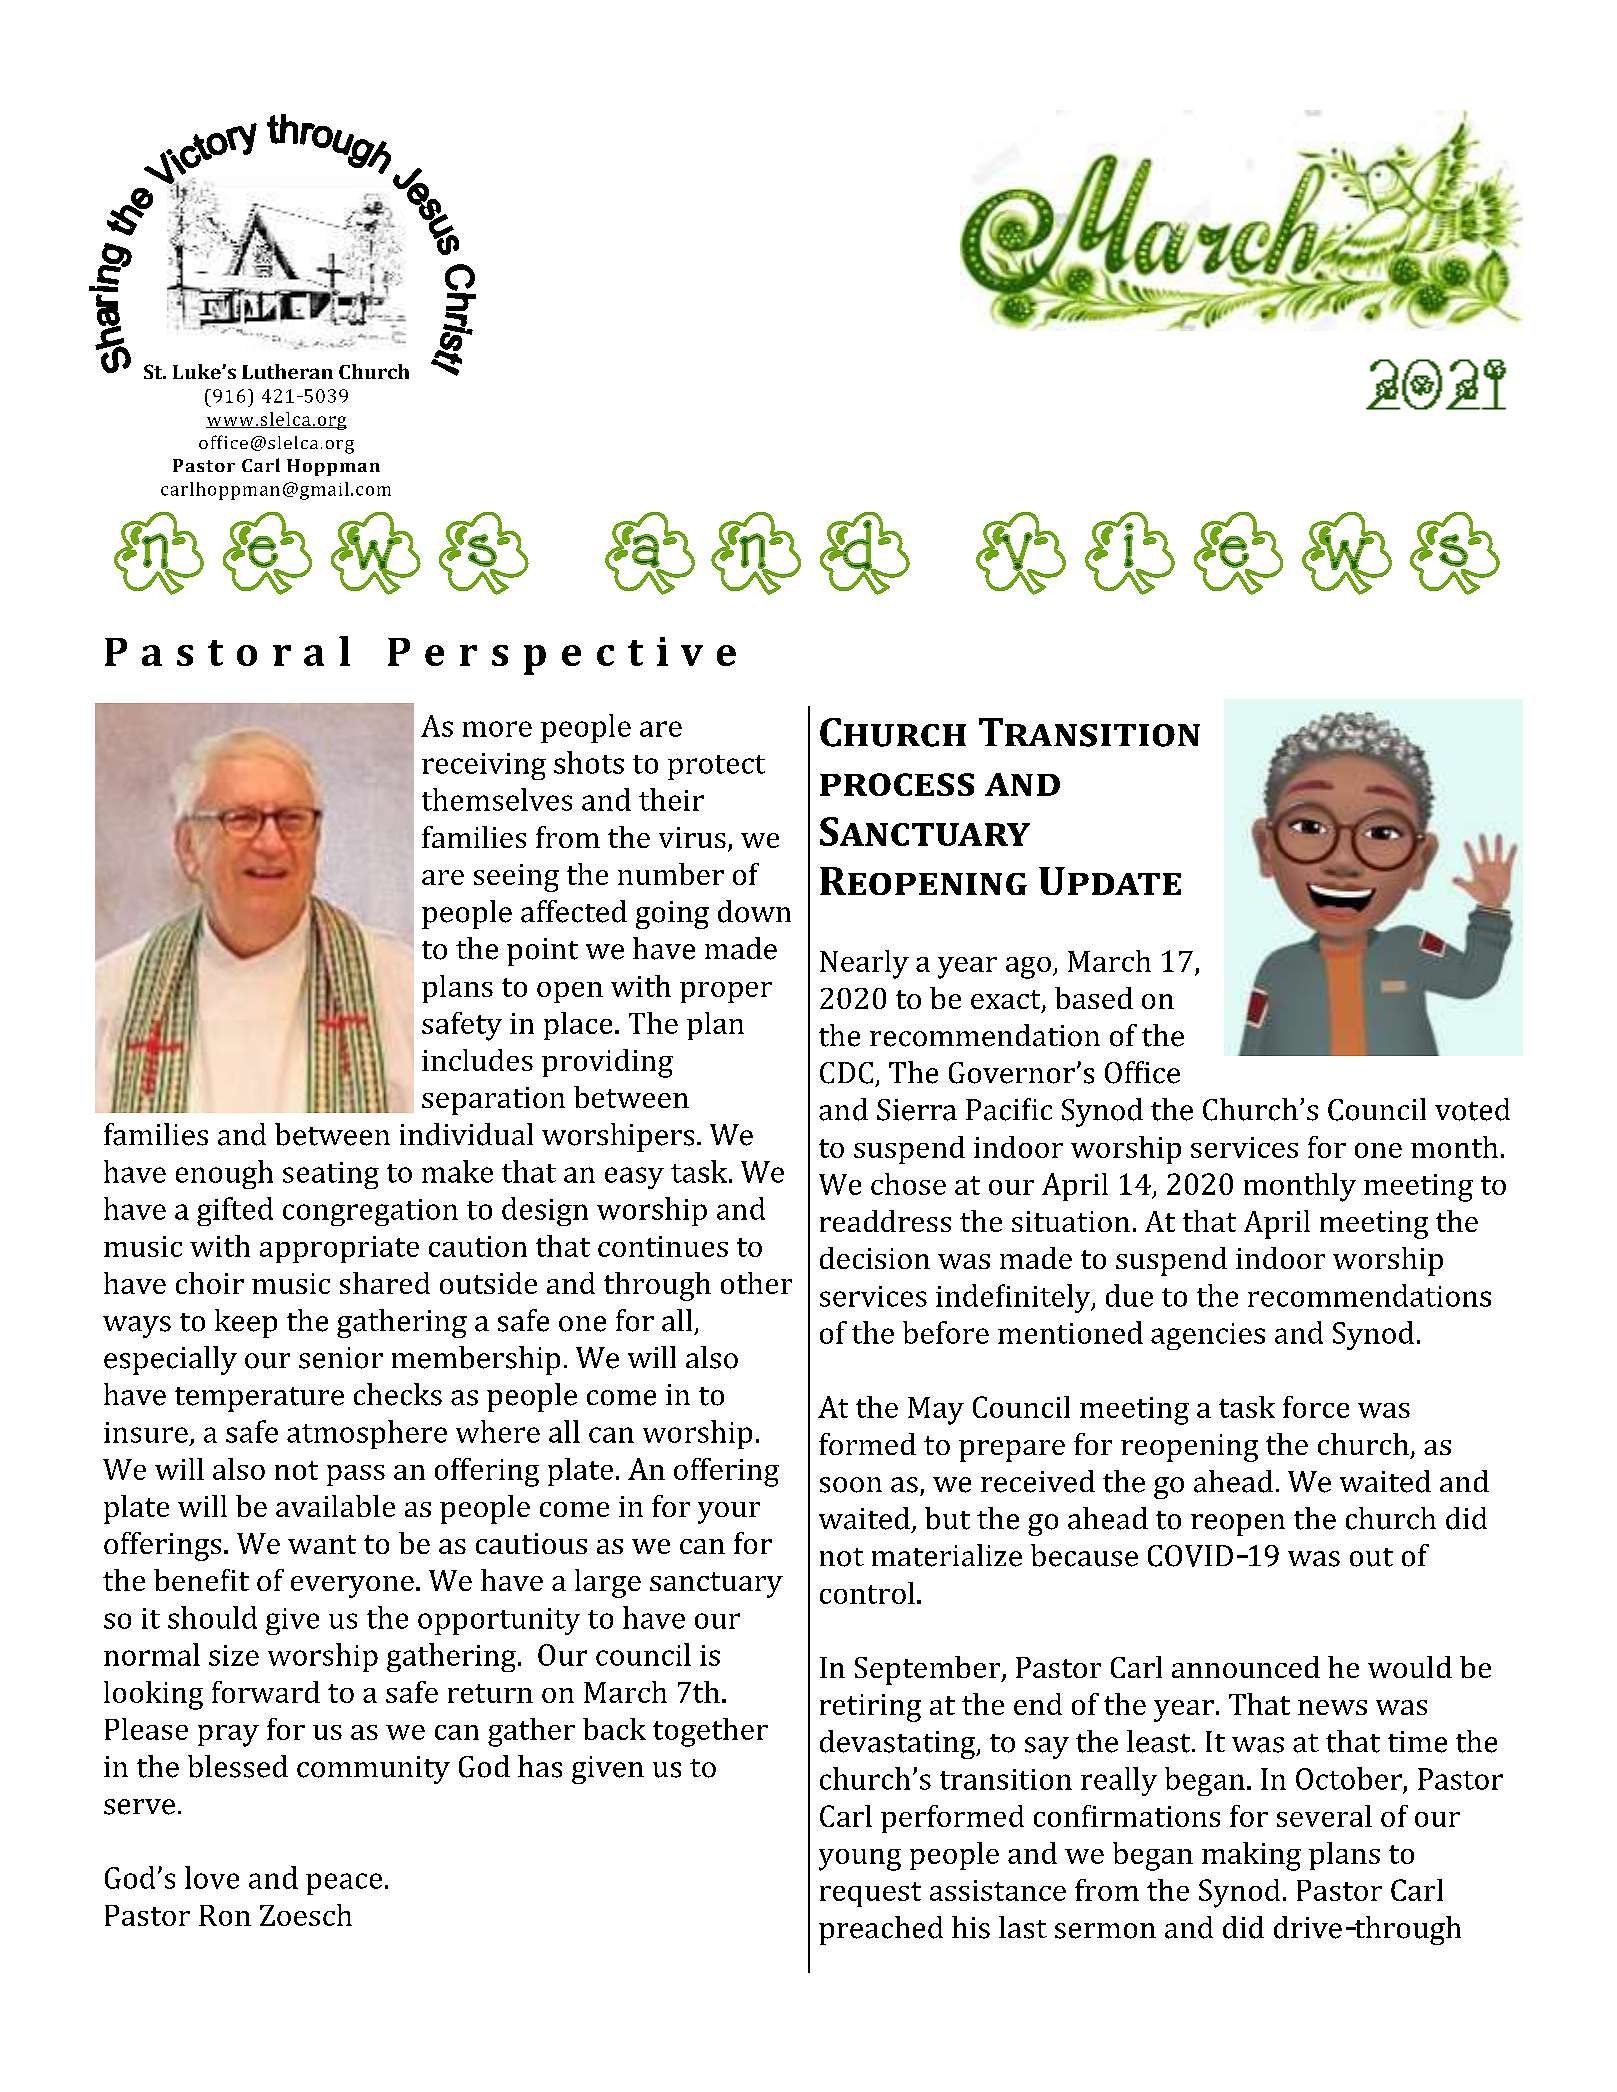 The image size is (1617, 2092). I want to click on peace, so click(344, 1884).
